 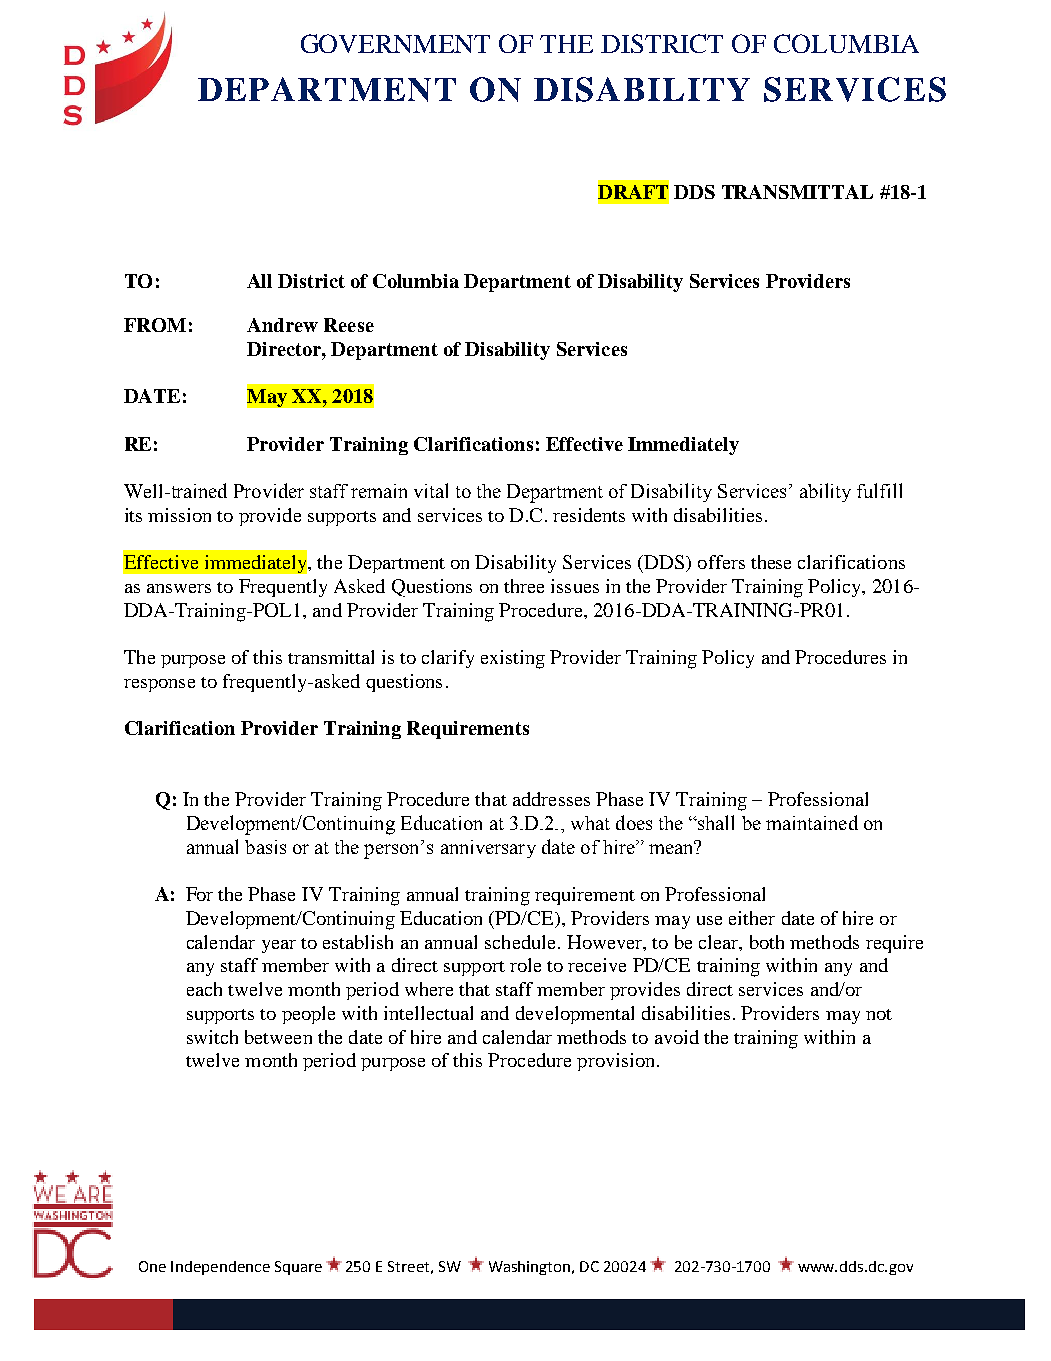 What do you see at coordinates (767, 942) in the screenshot?
I see `both` at bounding box center [767, 942].
